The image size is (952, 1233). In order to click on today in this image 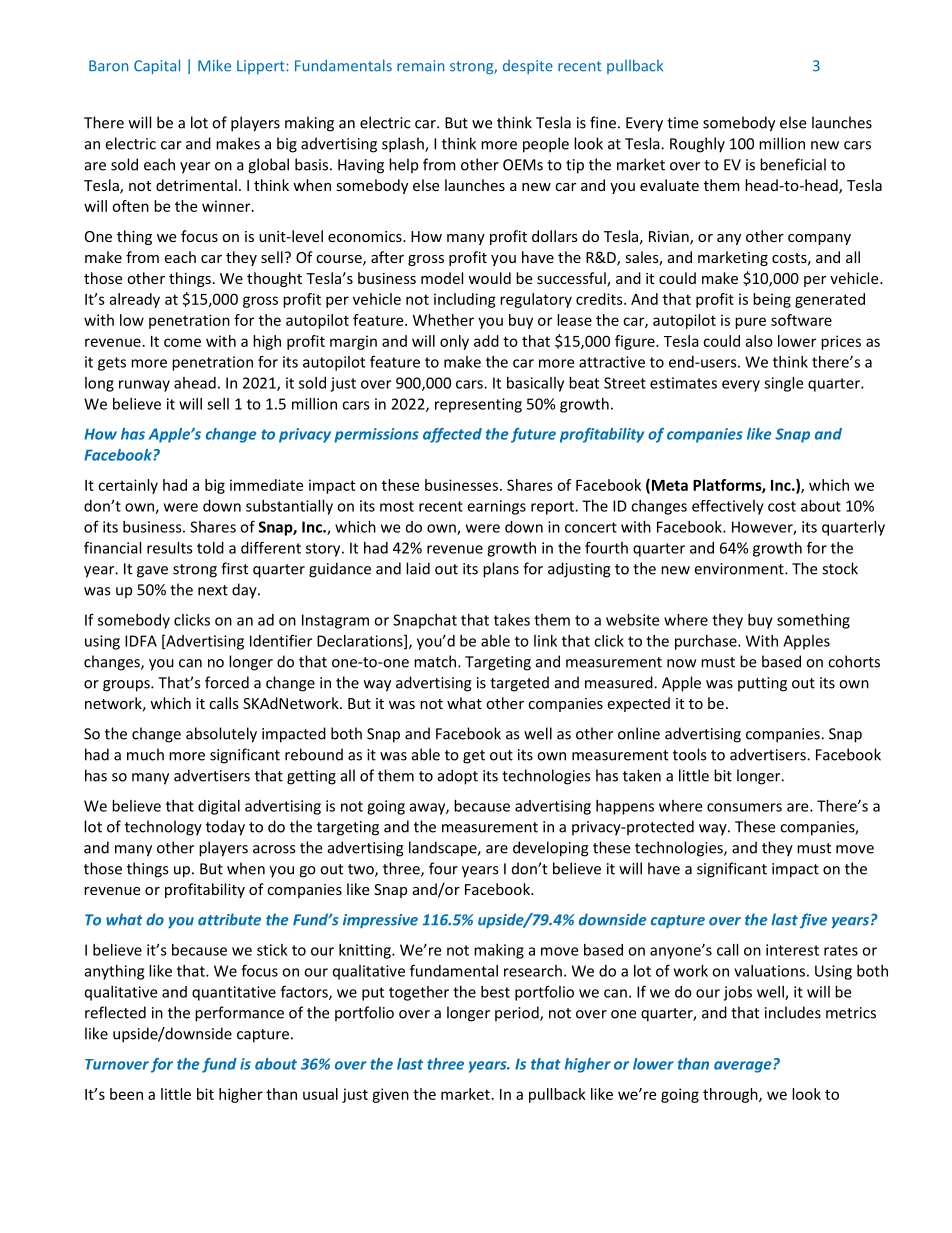, I will do `click(225, 828)`.
